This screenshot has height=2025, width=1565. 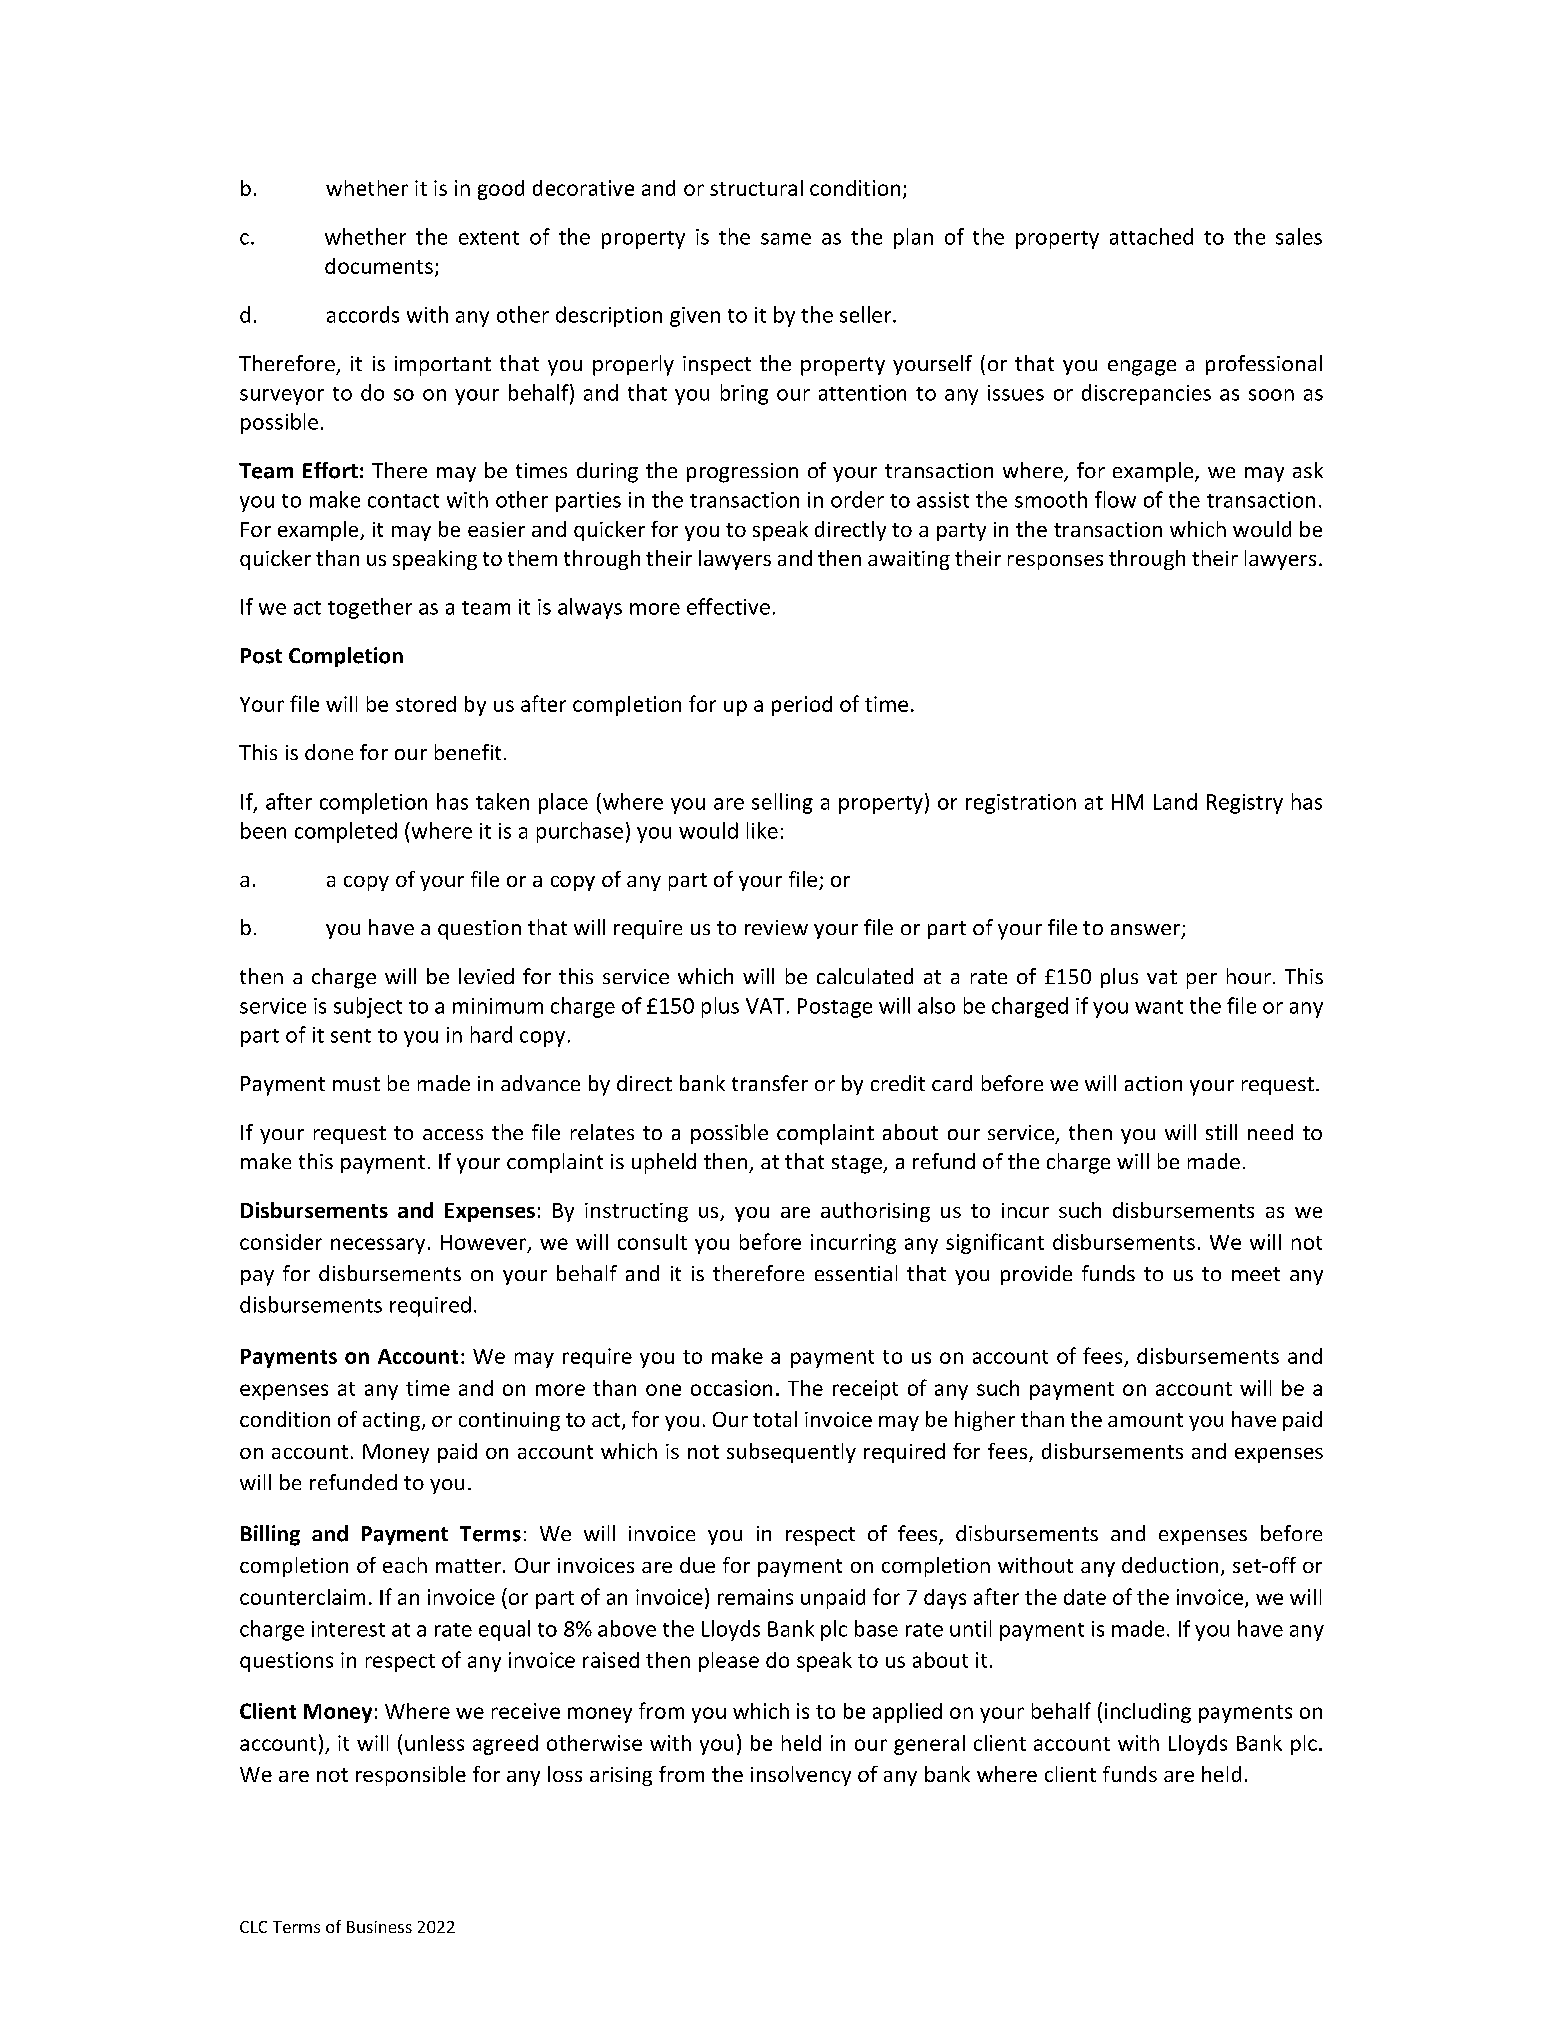 I want to click on Business, so click(x=379, y=1927).
